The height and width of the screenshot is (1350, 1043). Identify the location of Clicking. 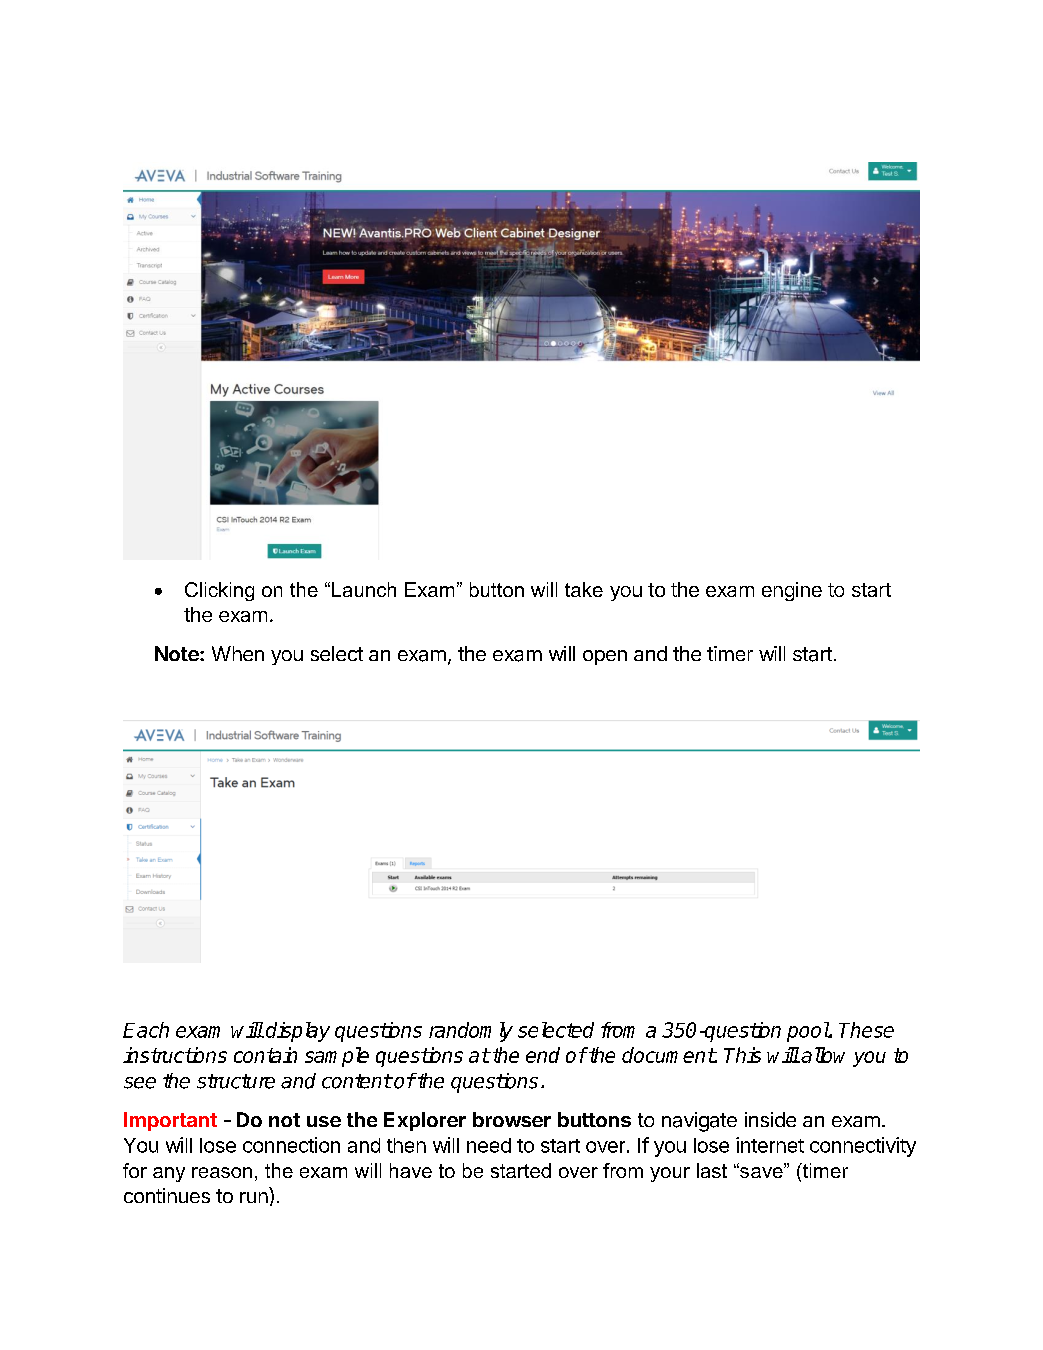
(219, 591).
